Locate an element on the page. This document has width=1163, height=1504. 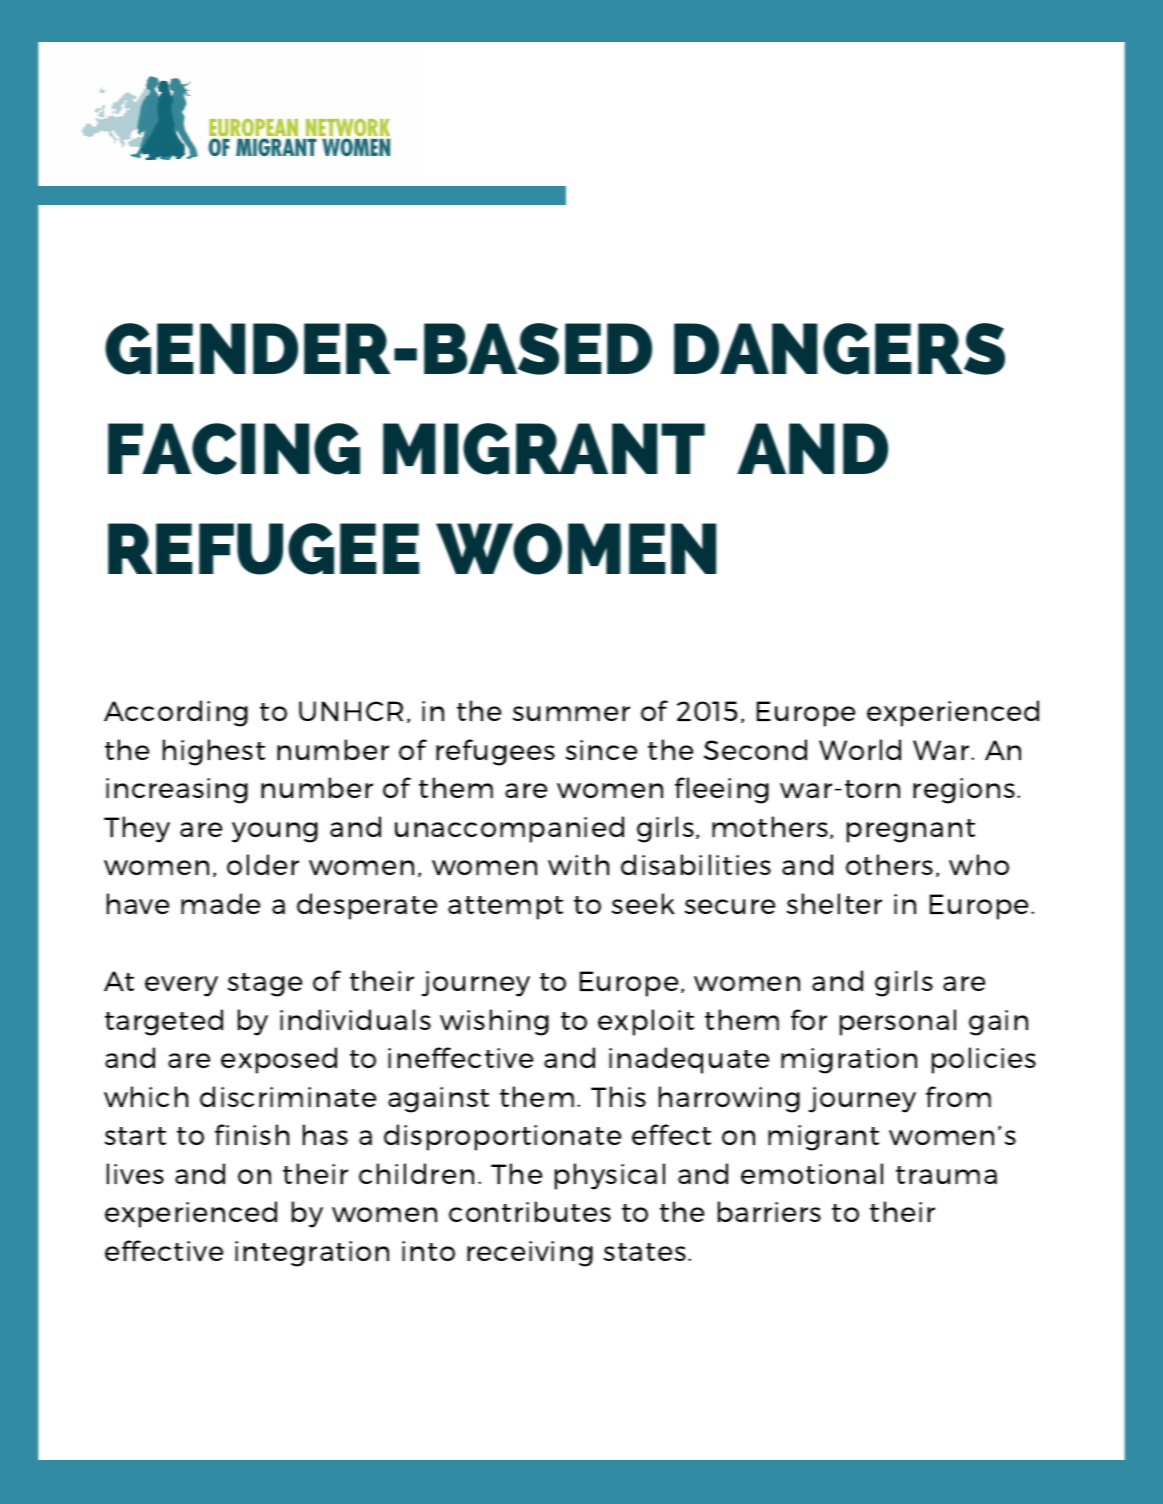
integration is located at coordinates (312, 1254).
